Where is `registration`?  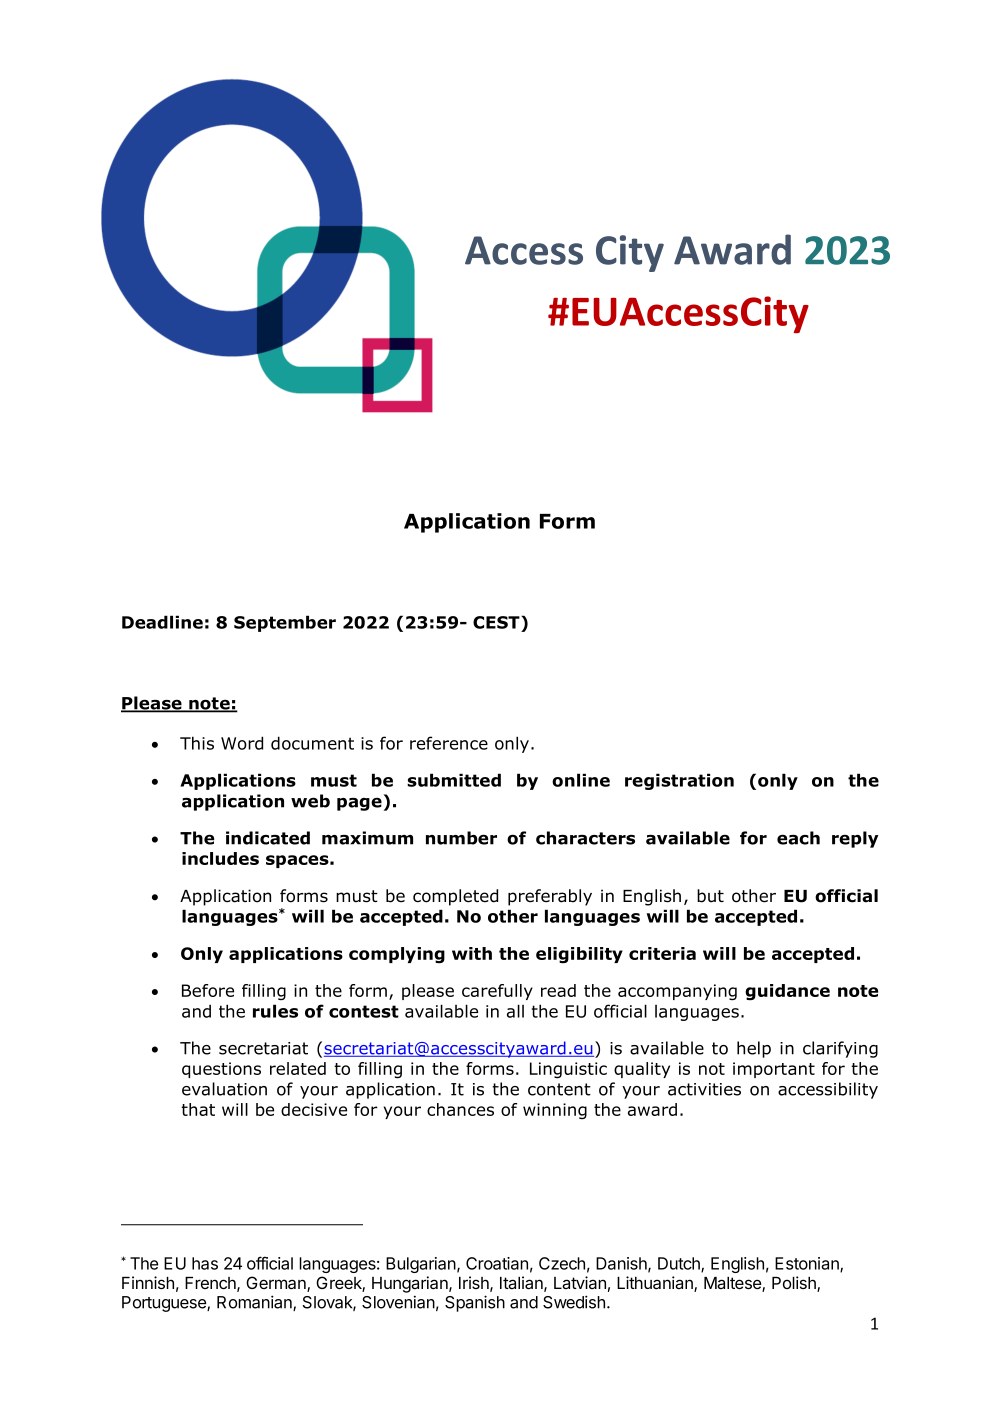 registration is located at coordinates (679, 781).
